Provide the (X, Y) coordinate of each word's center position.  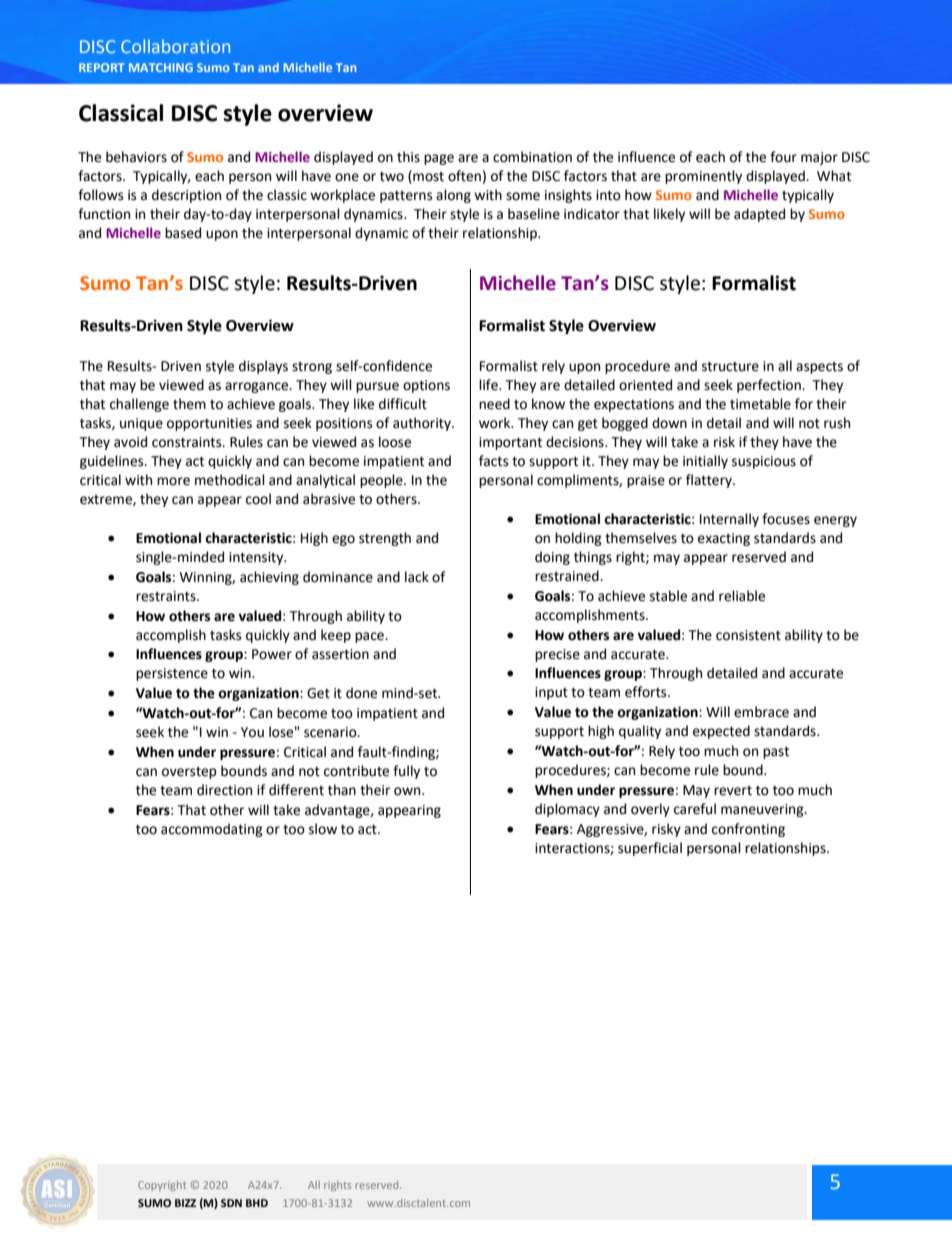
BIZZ (185, 1203)
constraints (188, 442)
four (783, 157)
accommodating (212, 830)
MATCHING (161, 67)
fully (406, 772)
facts (493, 461)
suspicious (764, 462)
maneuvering (763, 810)
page (439, 159)
